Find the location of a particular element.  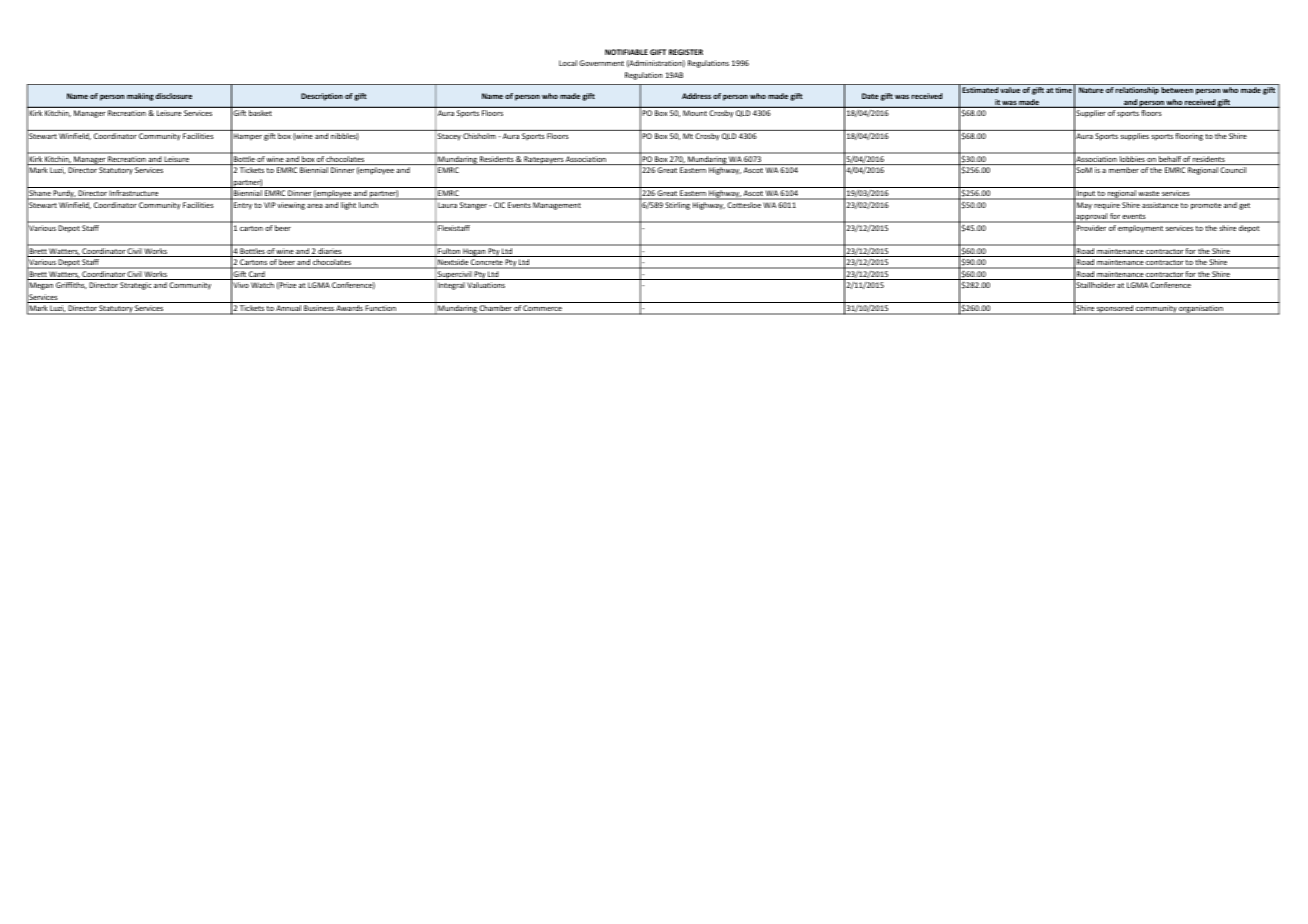

Chamber is located at coordinates (495, 308).
